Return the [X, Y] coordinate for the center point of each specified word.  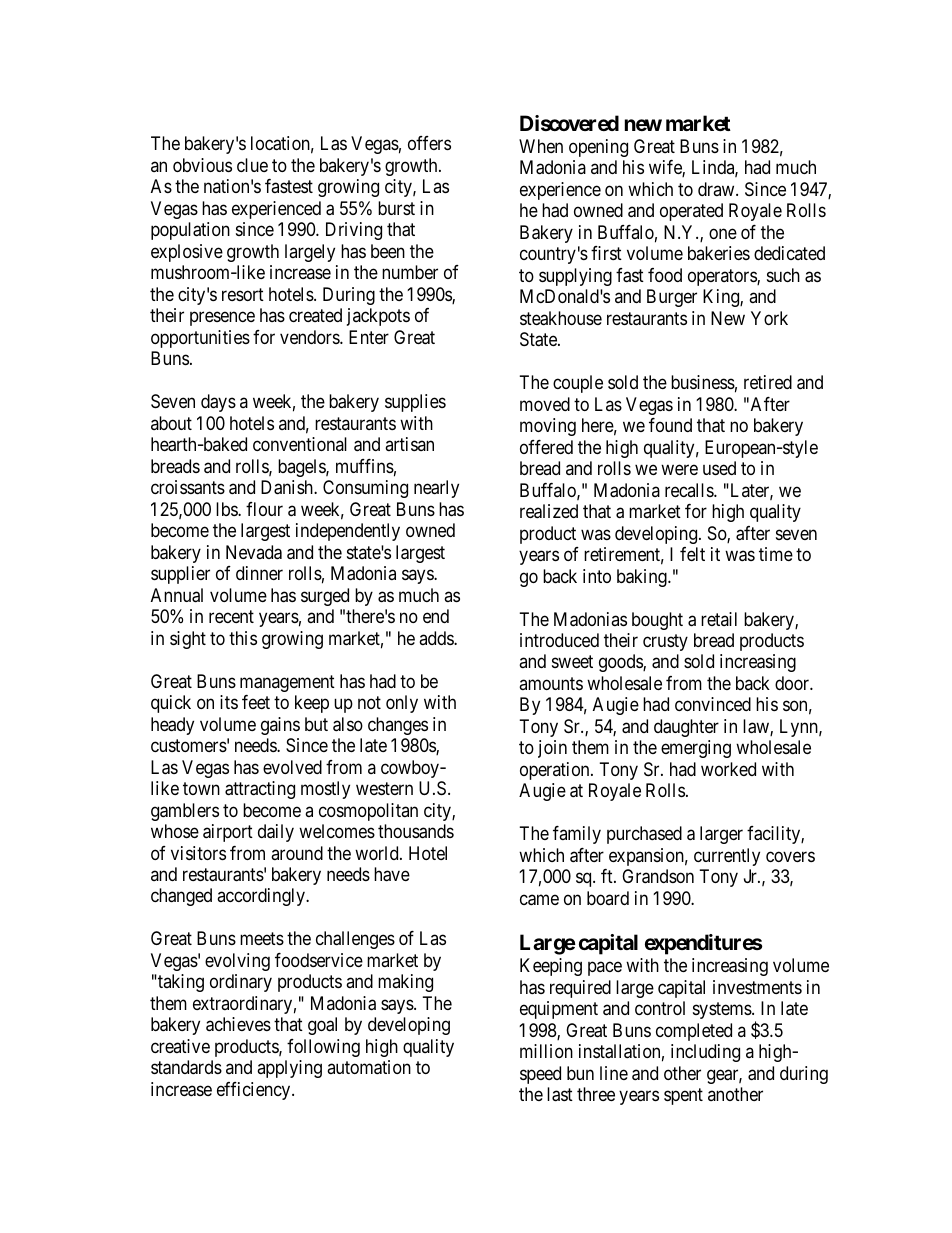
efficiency [255, 1091]
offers [429, 143]
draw [717, 189]
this [243, 638]
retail [719, 619]
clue [252, 165]
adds [437, 638]
